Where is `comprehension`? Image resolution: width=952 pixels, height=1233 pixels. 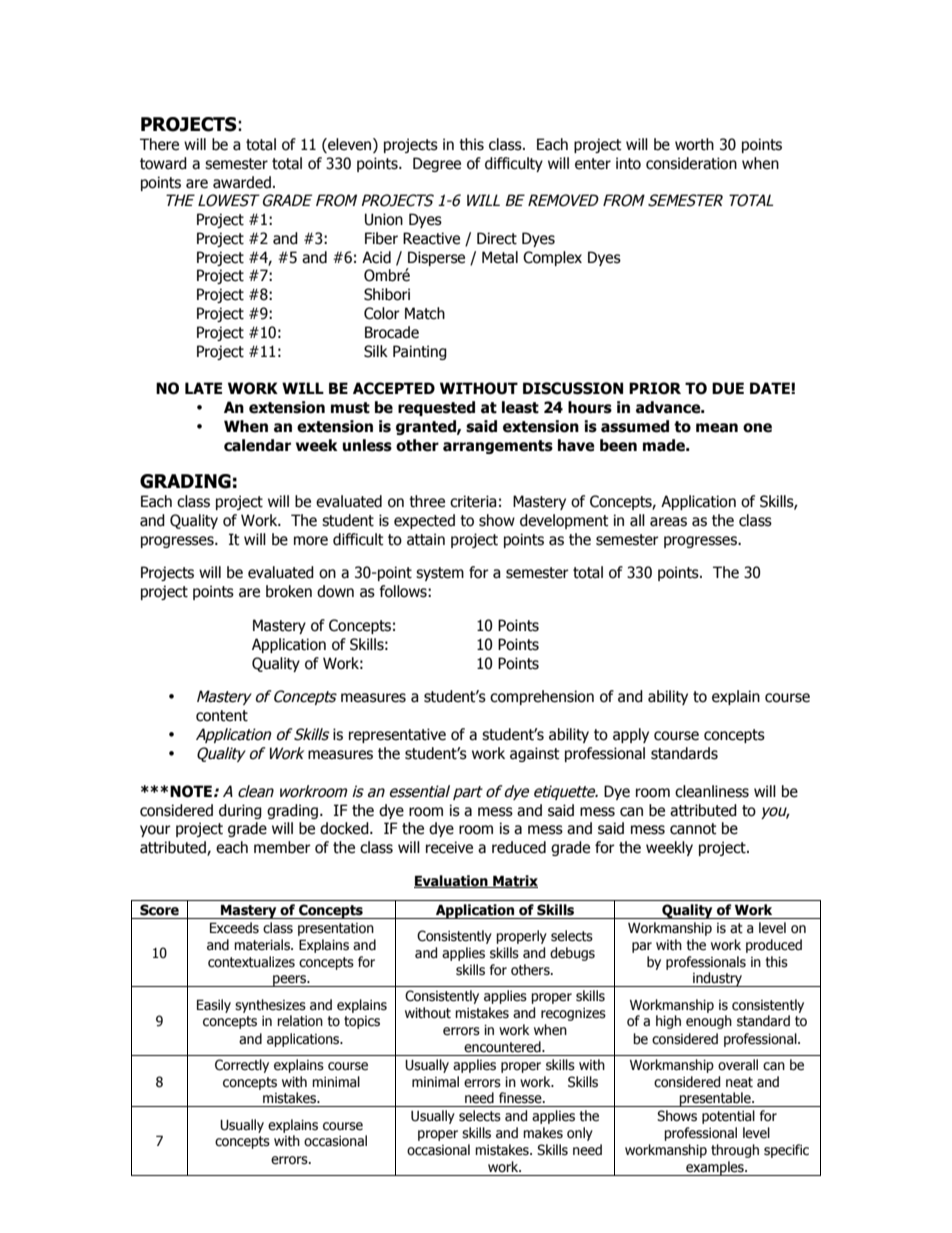 comprehension is located at coordinates (542, 697).
